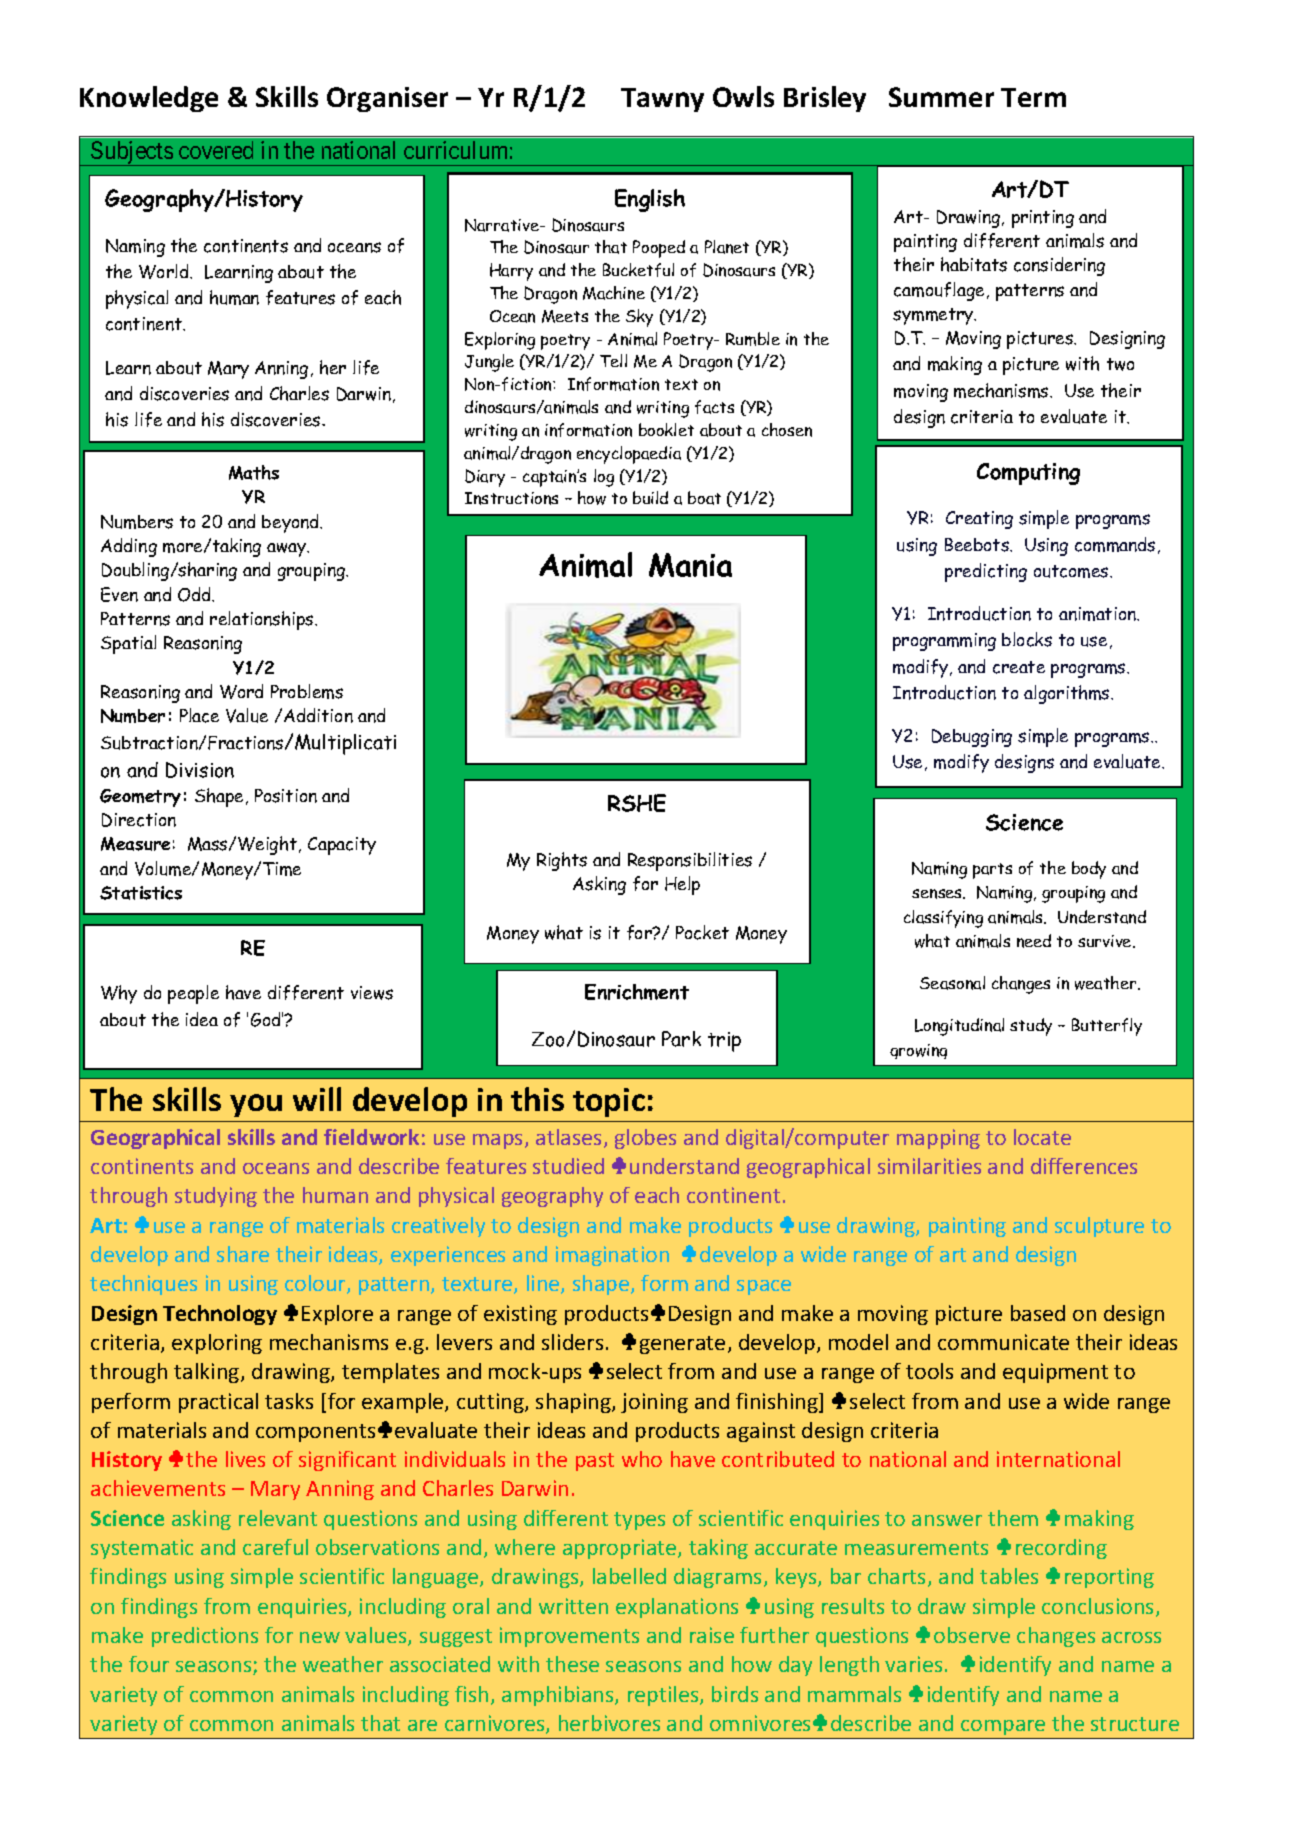 This screenshot has width=1300, height=1838. Describe the element at coordinates (141, 893) in the screenshot. I see `Statistics` at that location.
